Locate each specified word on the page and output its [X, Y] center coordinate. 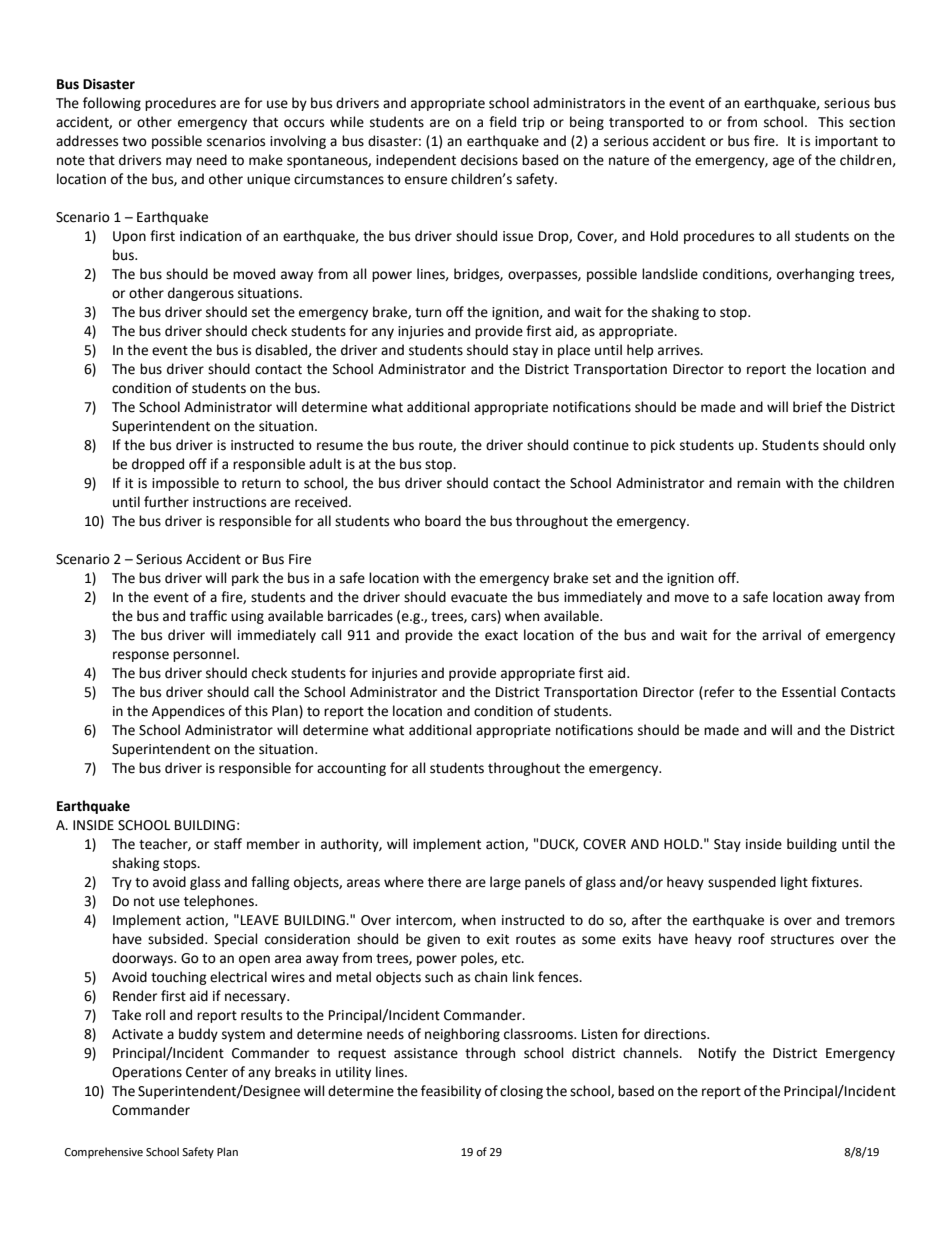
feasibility [451, 1092]
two [134, 142]
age [783, 162]
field [502, 122]
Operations [147, 1073]
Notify [717, 1054]
